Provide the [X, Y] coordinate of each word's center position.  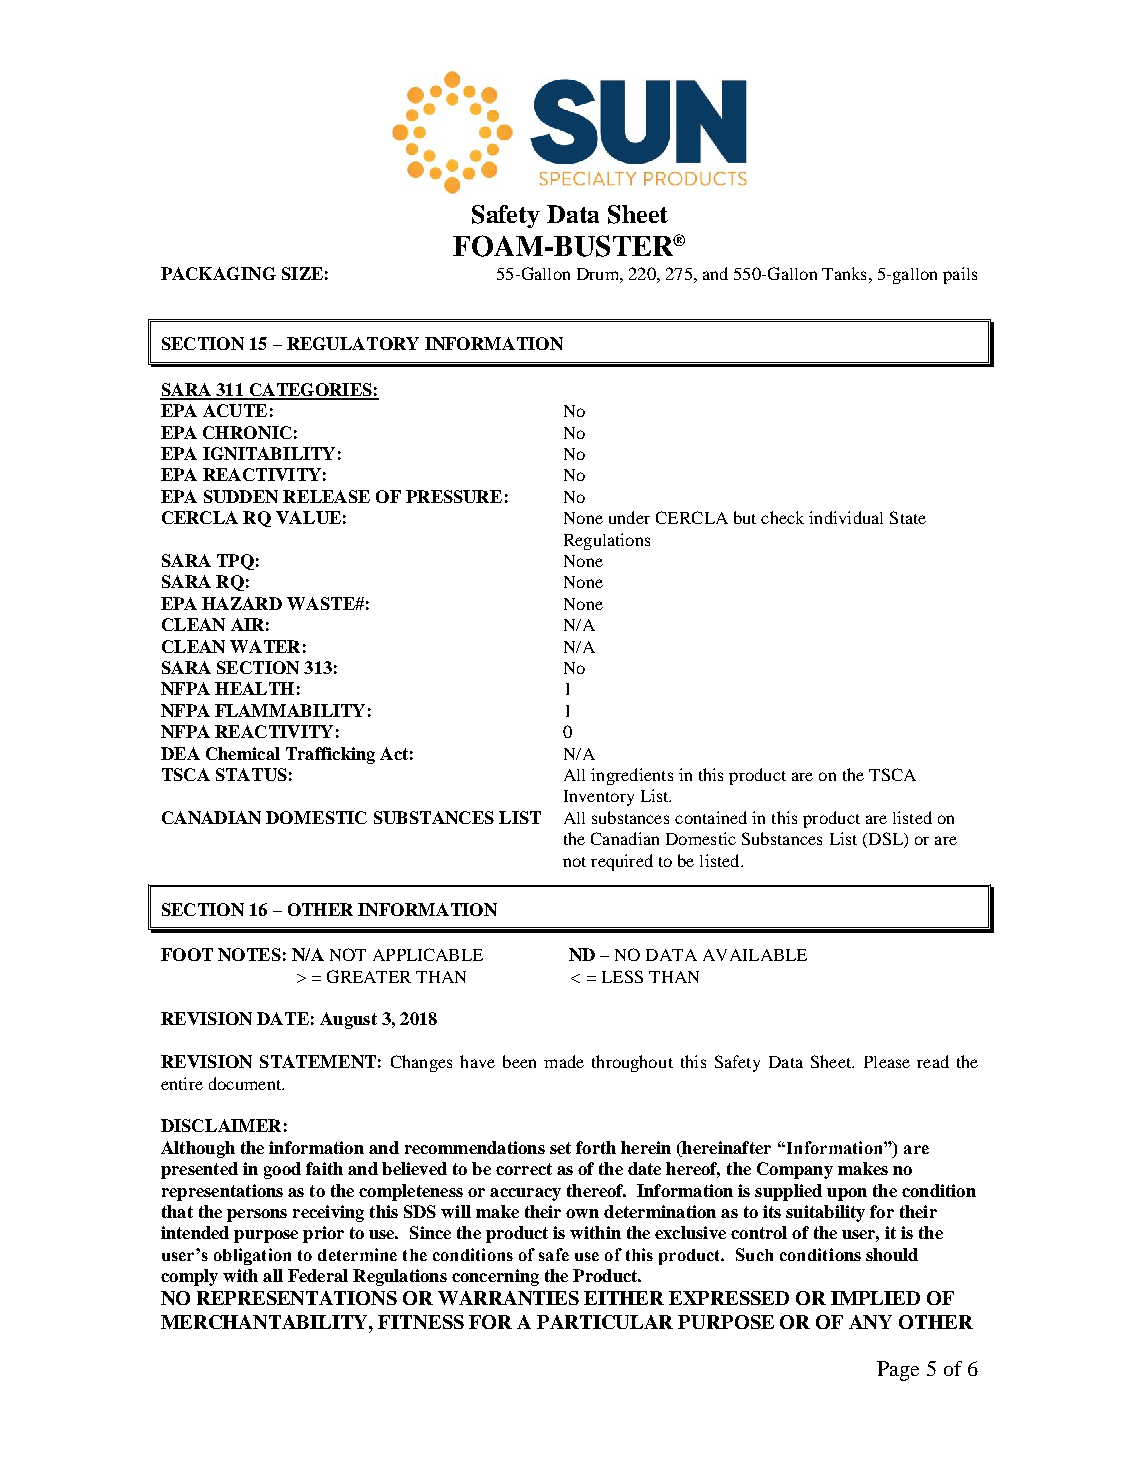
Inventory [599, 798]
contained [711, 817]
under [629, 517]
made [564, 1061]
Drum [599, 274]
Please [887, 1062]
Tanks [844, 273]
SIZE [302, 273]
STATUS [251, 774]
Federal [318, 1275]
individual [846, 517]
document [246, 1083]
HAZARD [242, 603]
